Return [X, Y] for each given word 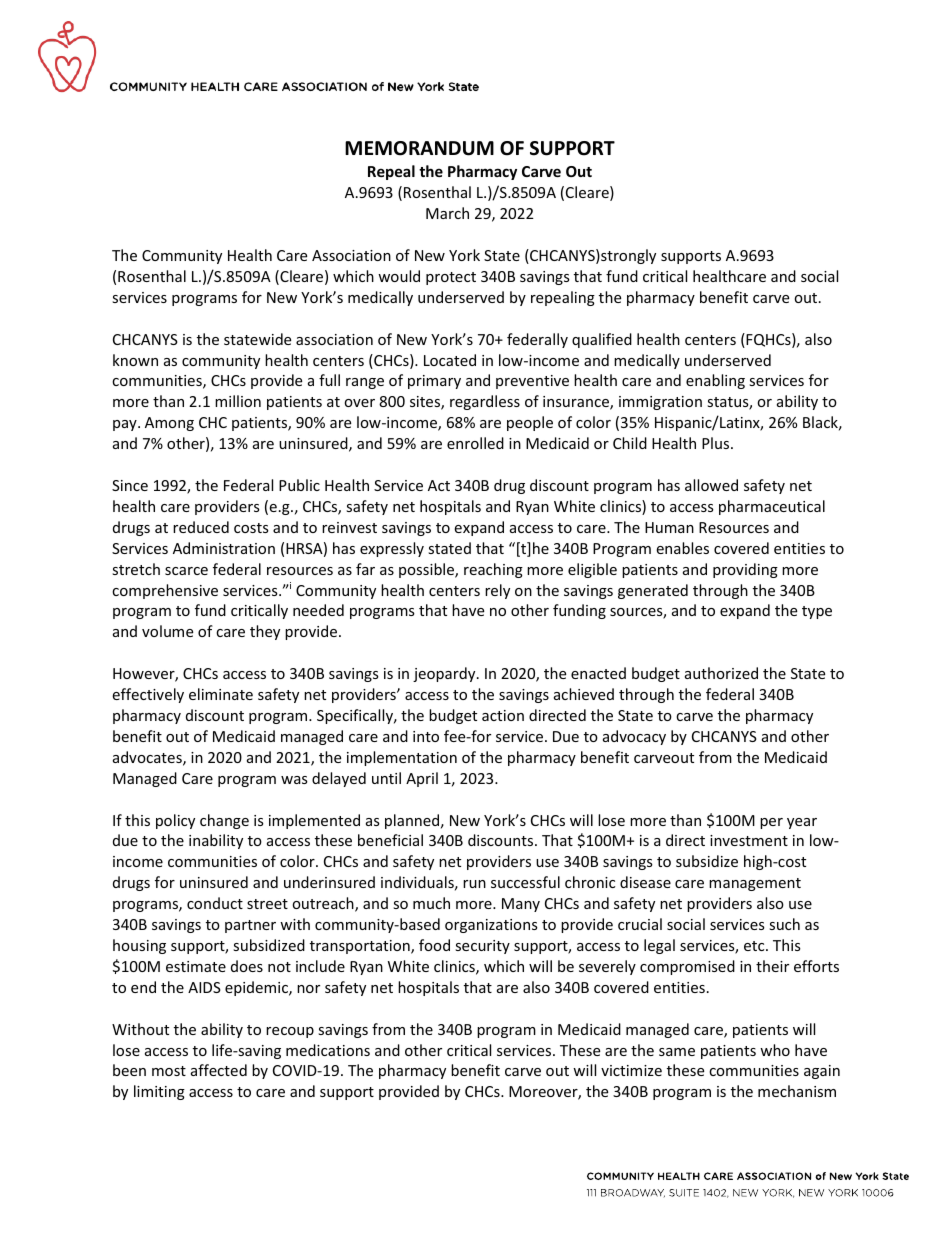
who [775, 1050]
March [447, 213]
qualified [602, 340]
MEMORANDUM [419, 148]
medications [328, 1050]
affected [219, 1070]
